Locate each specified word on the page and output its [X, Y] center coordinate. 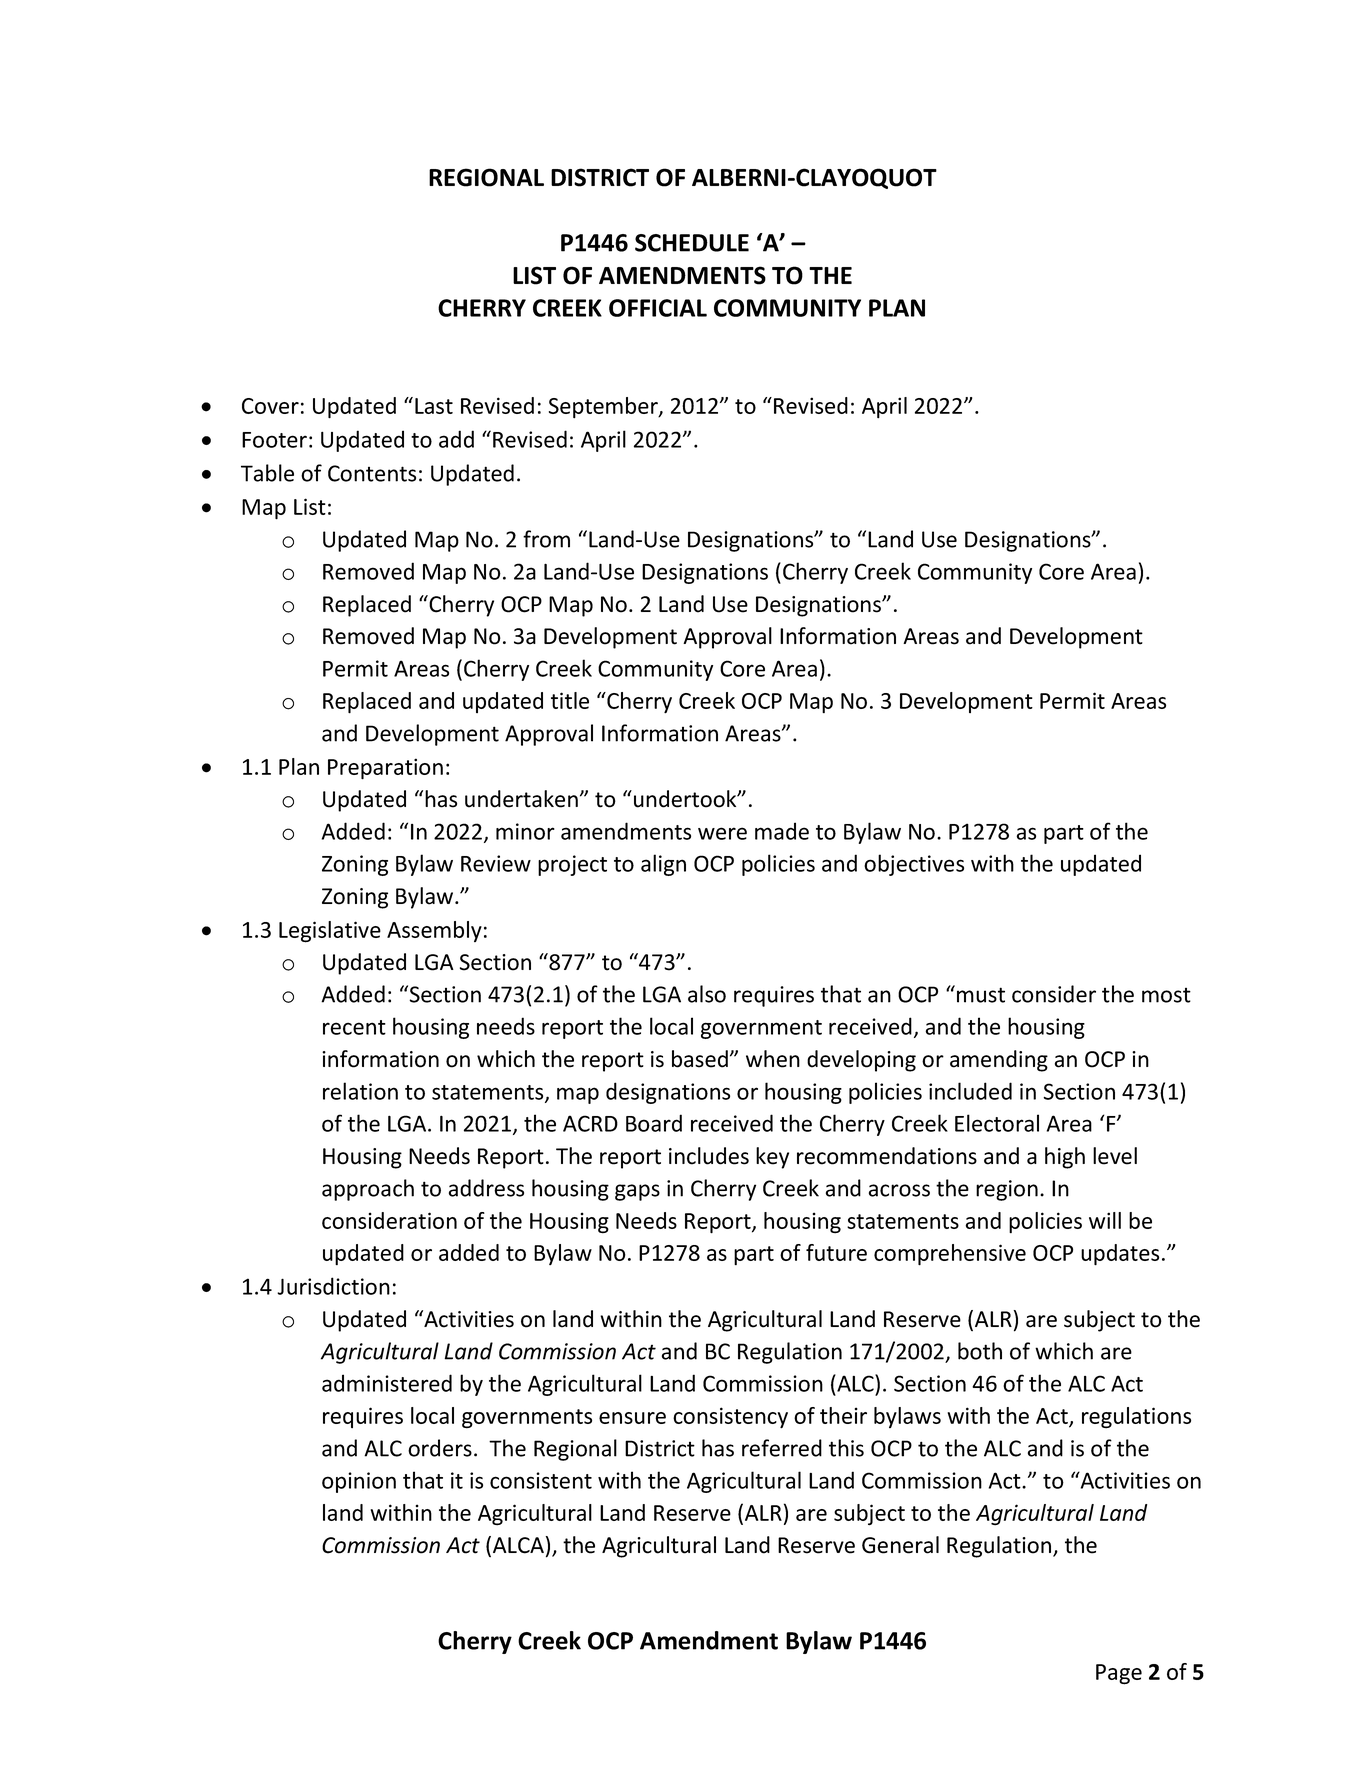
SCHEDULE [692, 243]
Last [434, 406]
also [707, 994]
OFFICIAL [658, 308]
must [981, 995]
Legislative [330, 932]
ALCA [518, 1545]
